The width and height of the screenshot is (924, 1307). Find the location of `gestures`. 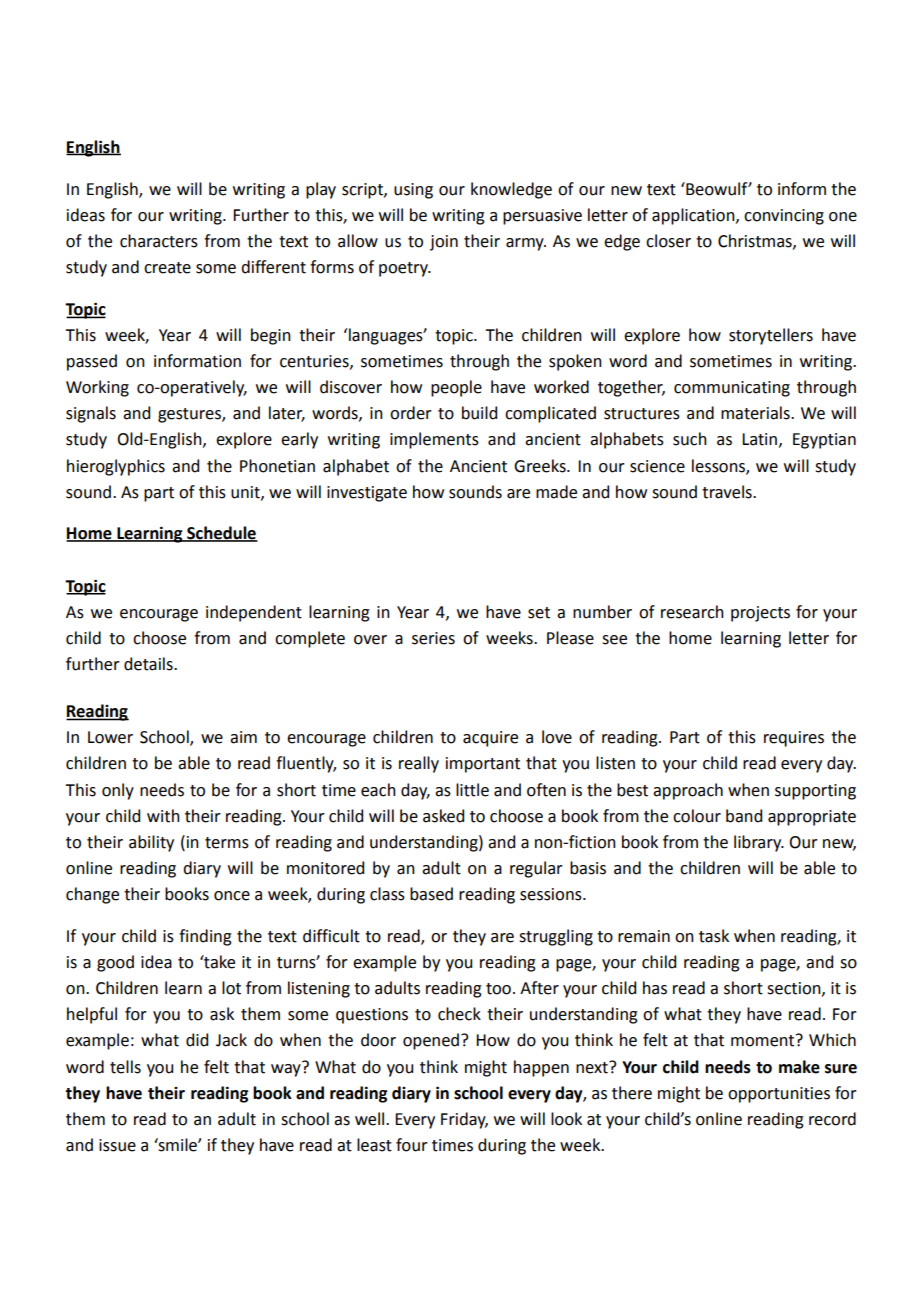

gestures is located at coordinates (190, 415).
